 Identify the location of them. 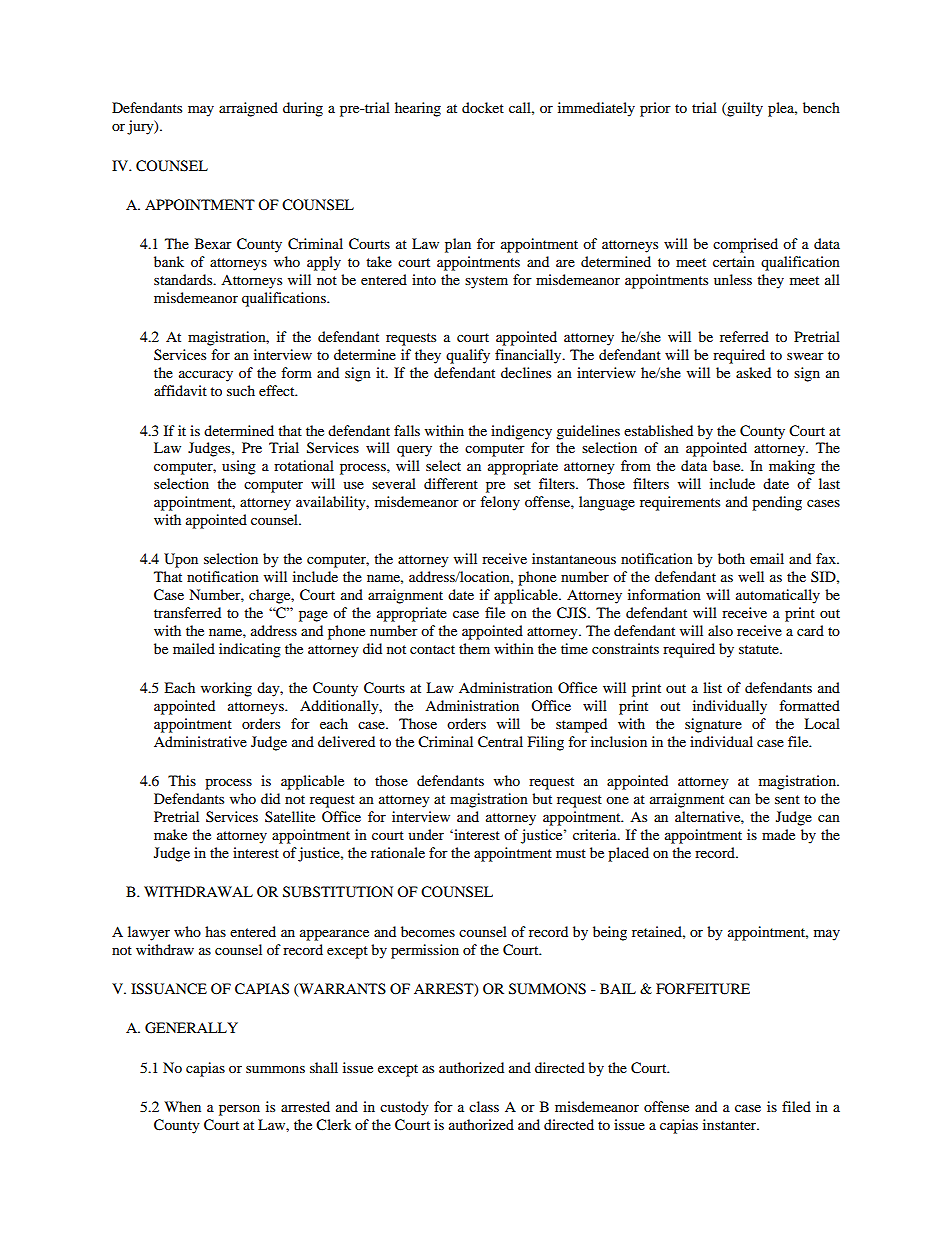
(474, 648).
